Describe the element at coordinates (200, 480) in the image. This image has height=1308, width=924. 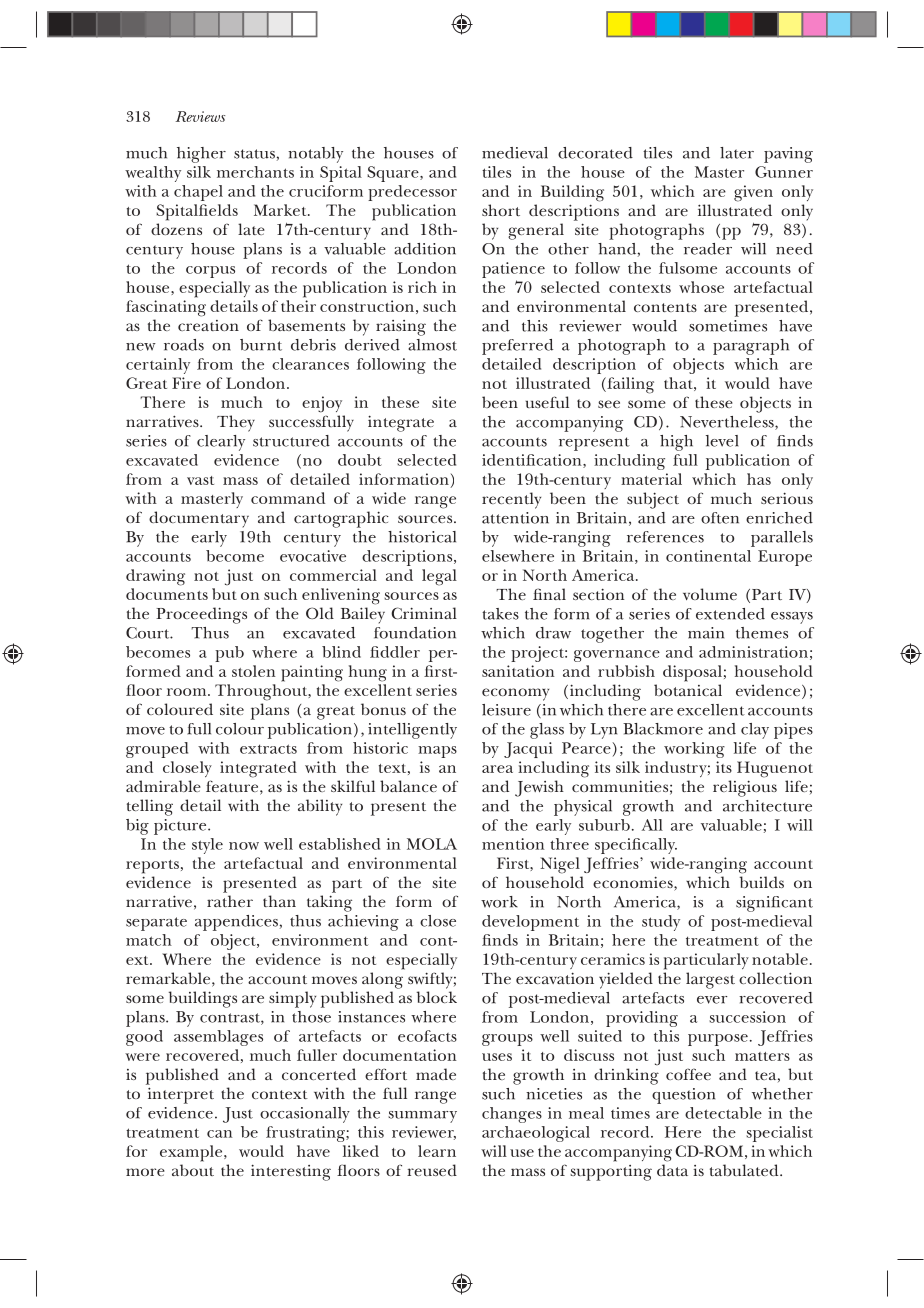
I see `vast` at that location.
